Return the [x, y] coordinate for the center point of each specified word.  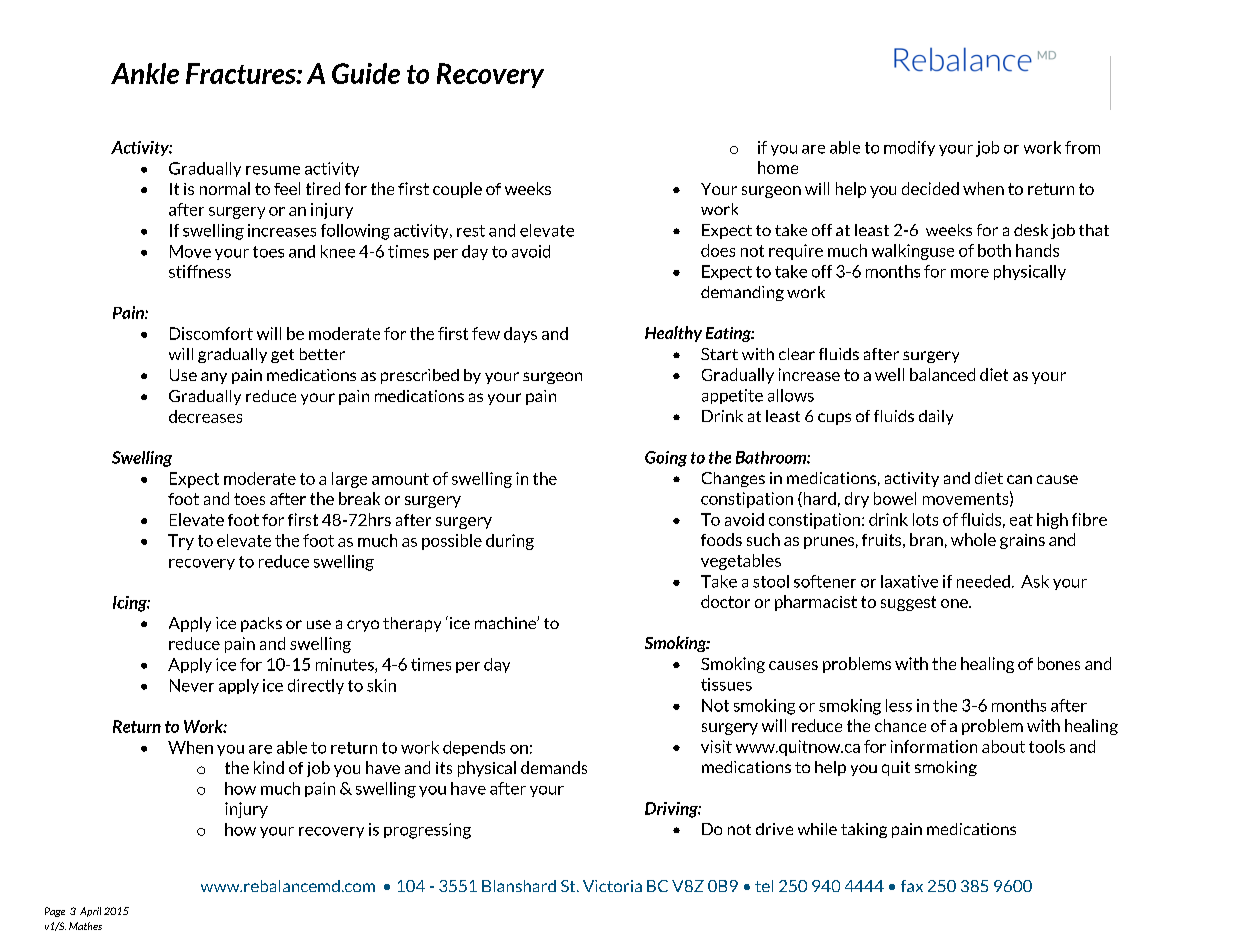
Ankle [145, 73]
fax [912, 886]
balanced [942, 374]
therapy [412, 624]
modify [909, 148]
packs [261, 624]
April [90, 912]
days [520, 335]
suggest [908, 603]
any [214, 378]
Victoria [612, 886]
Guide [366, 73]
